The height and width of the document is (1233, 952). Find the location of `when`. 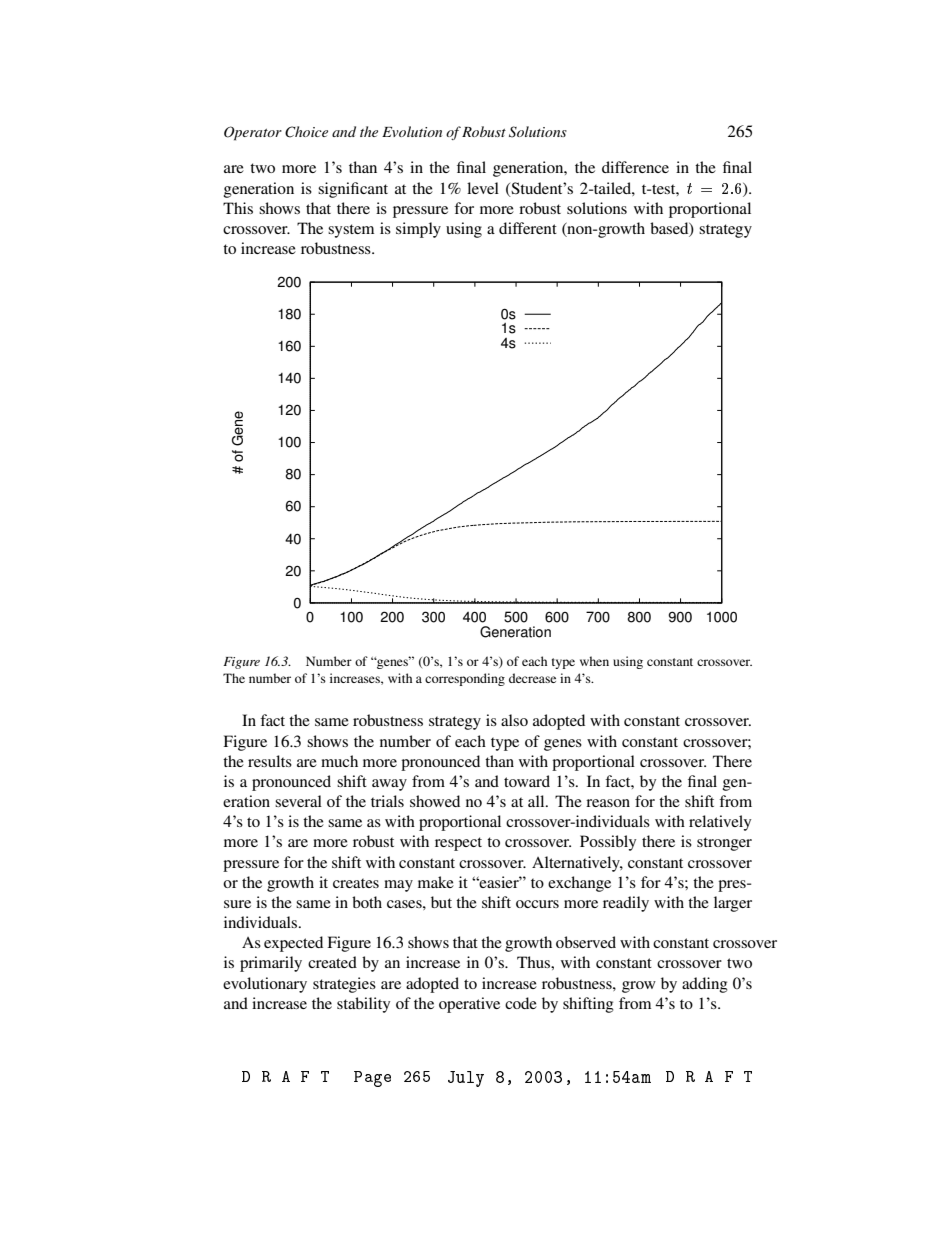

when is located at coordinates (594, 661).
